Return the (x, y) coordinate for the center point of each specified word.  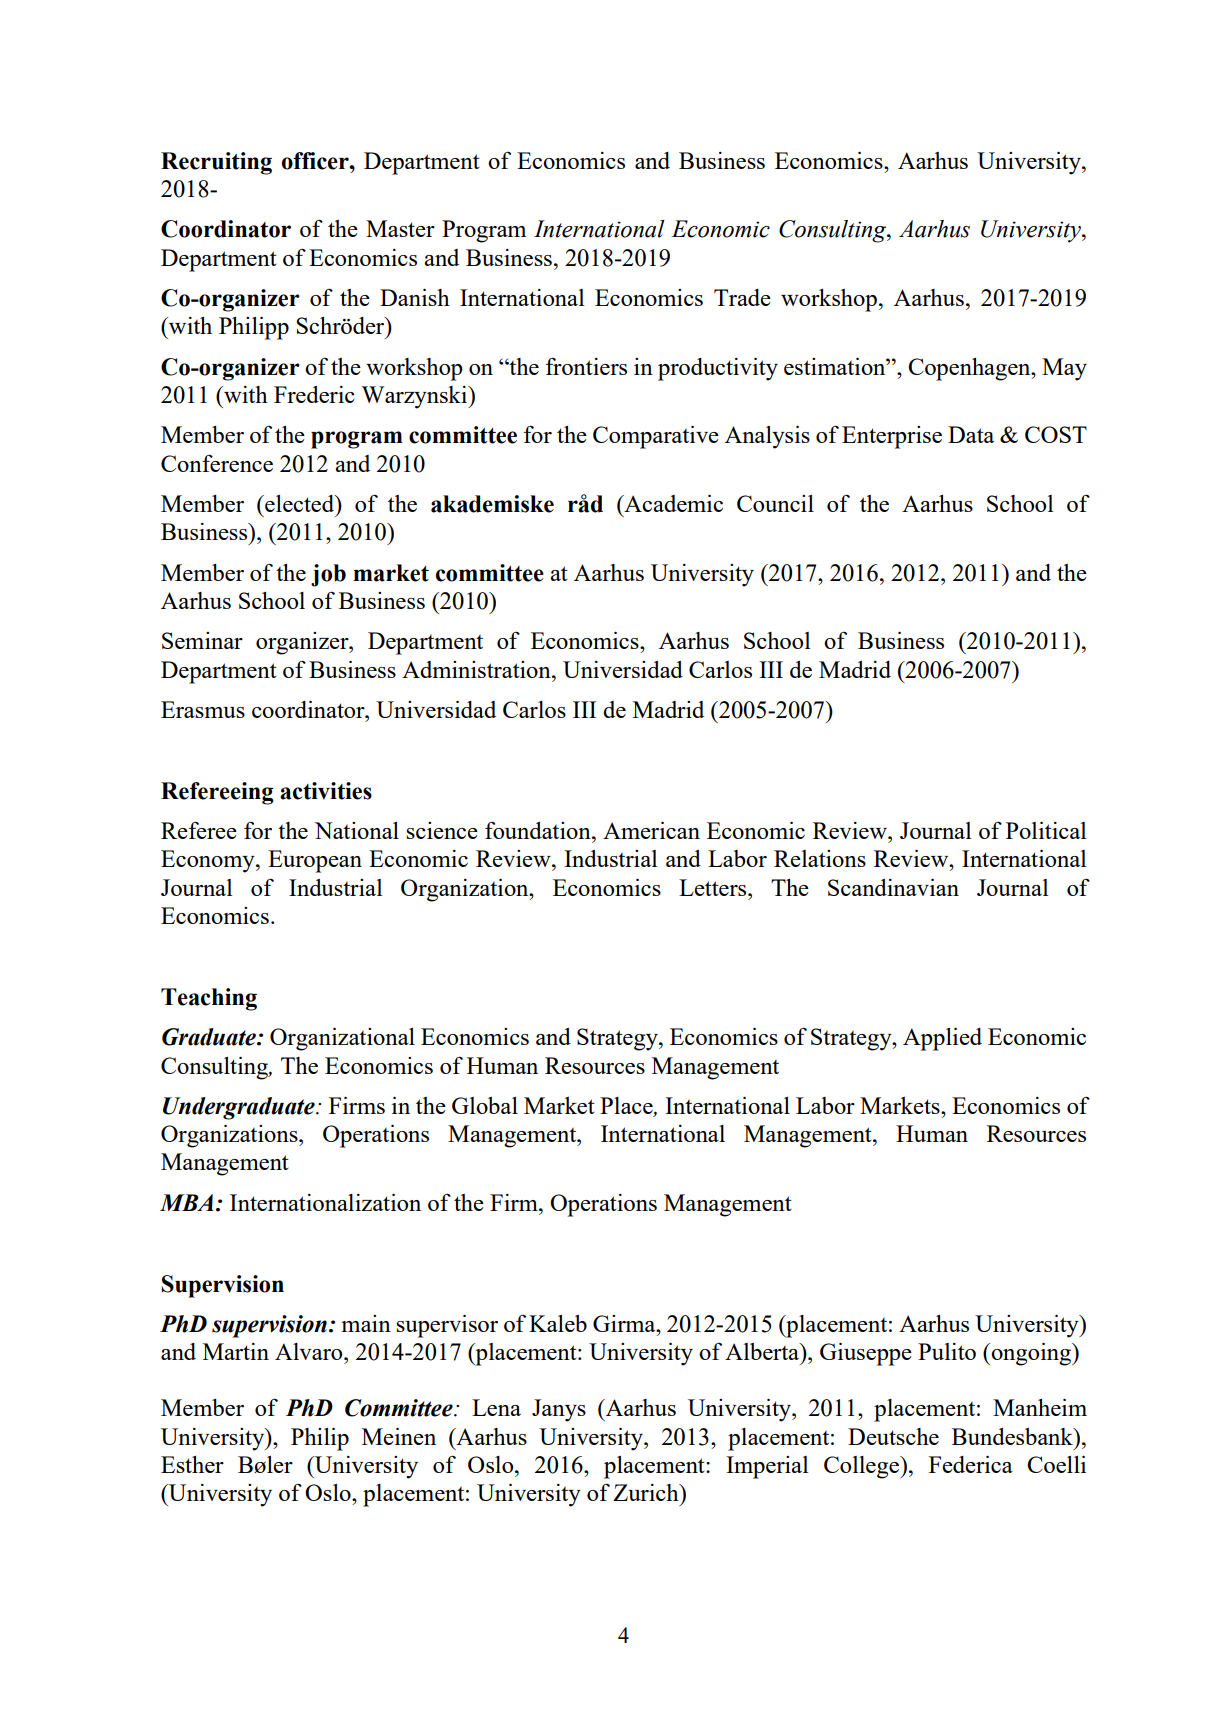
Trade (742, 297)
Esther (192, 1464)
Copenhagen (970, 369)
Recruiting (216, 163)
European (315, 861)
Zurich (647, 1492)
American (651, 830)
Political (1046, 830)
